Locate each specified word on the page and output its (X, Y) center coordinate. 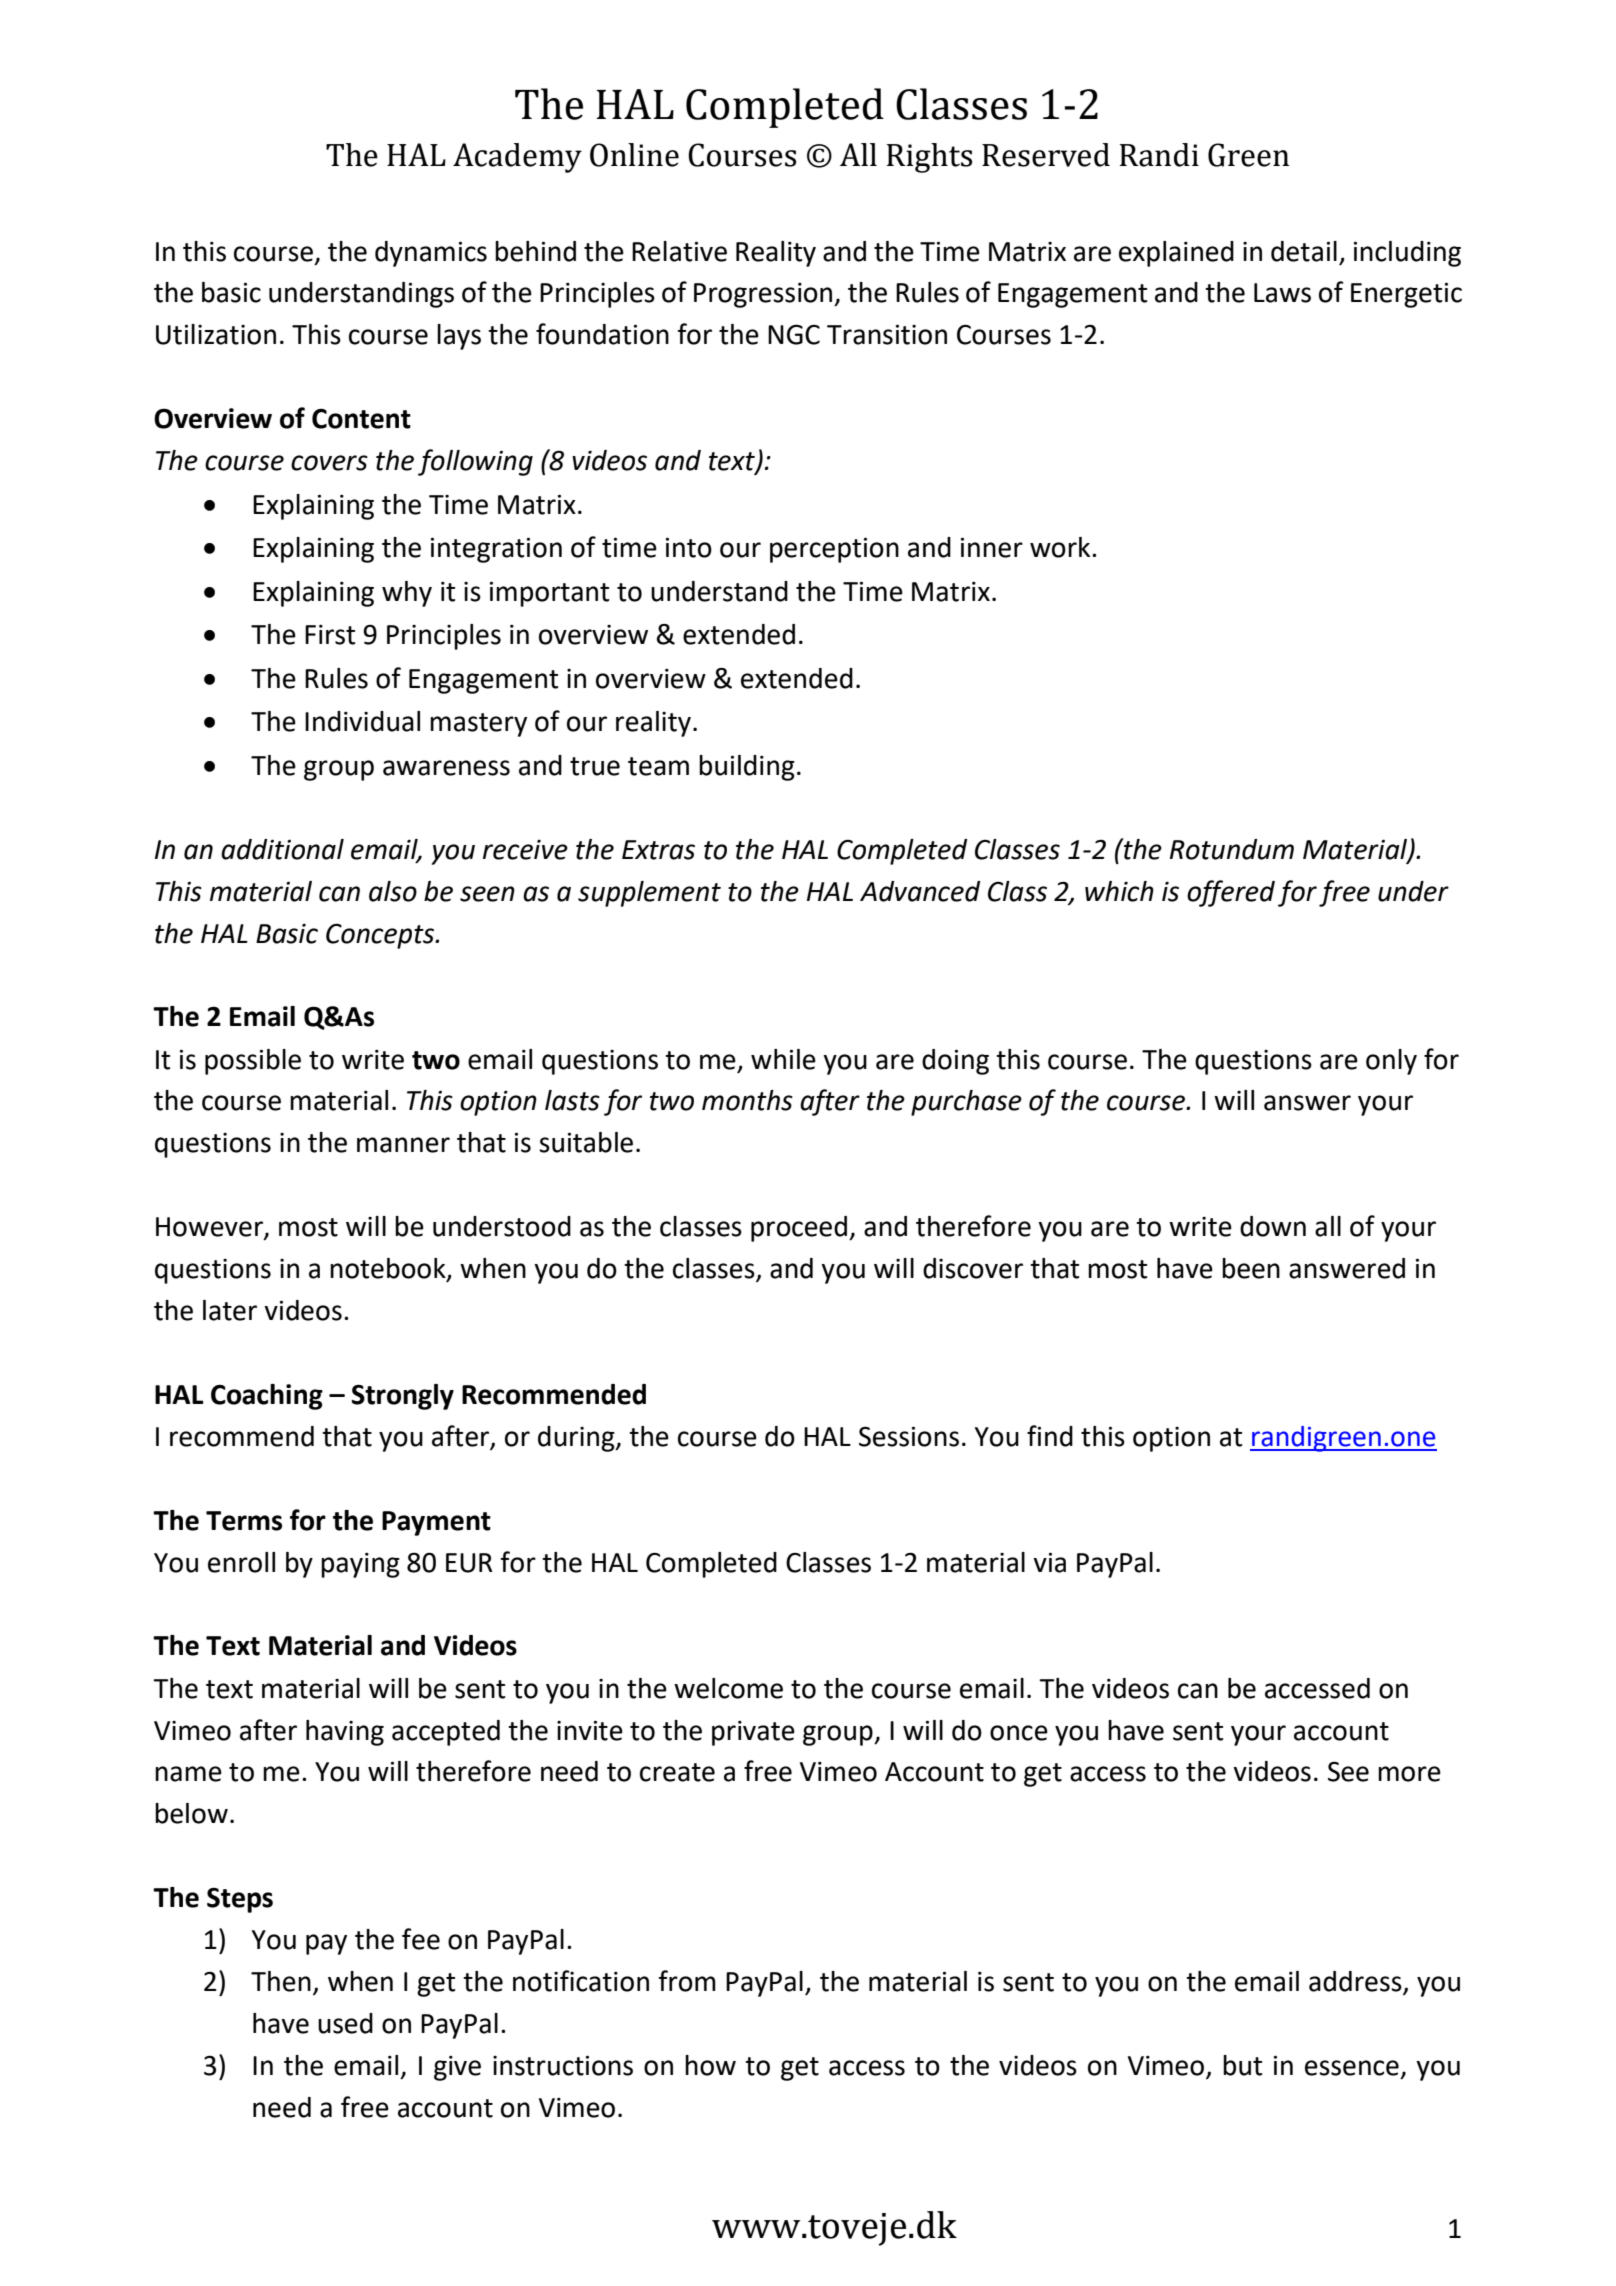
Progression (764, 295)
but (1242, 2065)
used (345, 2023)
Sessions (909, 1436)
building (747, 768)
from (687, 1981)
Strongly (403, 1397)
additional (282, 849)
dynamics (431, 254)
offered (1231, 893)
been (1251, 1268)
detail (1304, 251)
